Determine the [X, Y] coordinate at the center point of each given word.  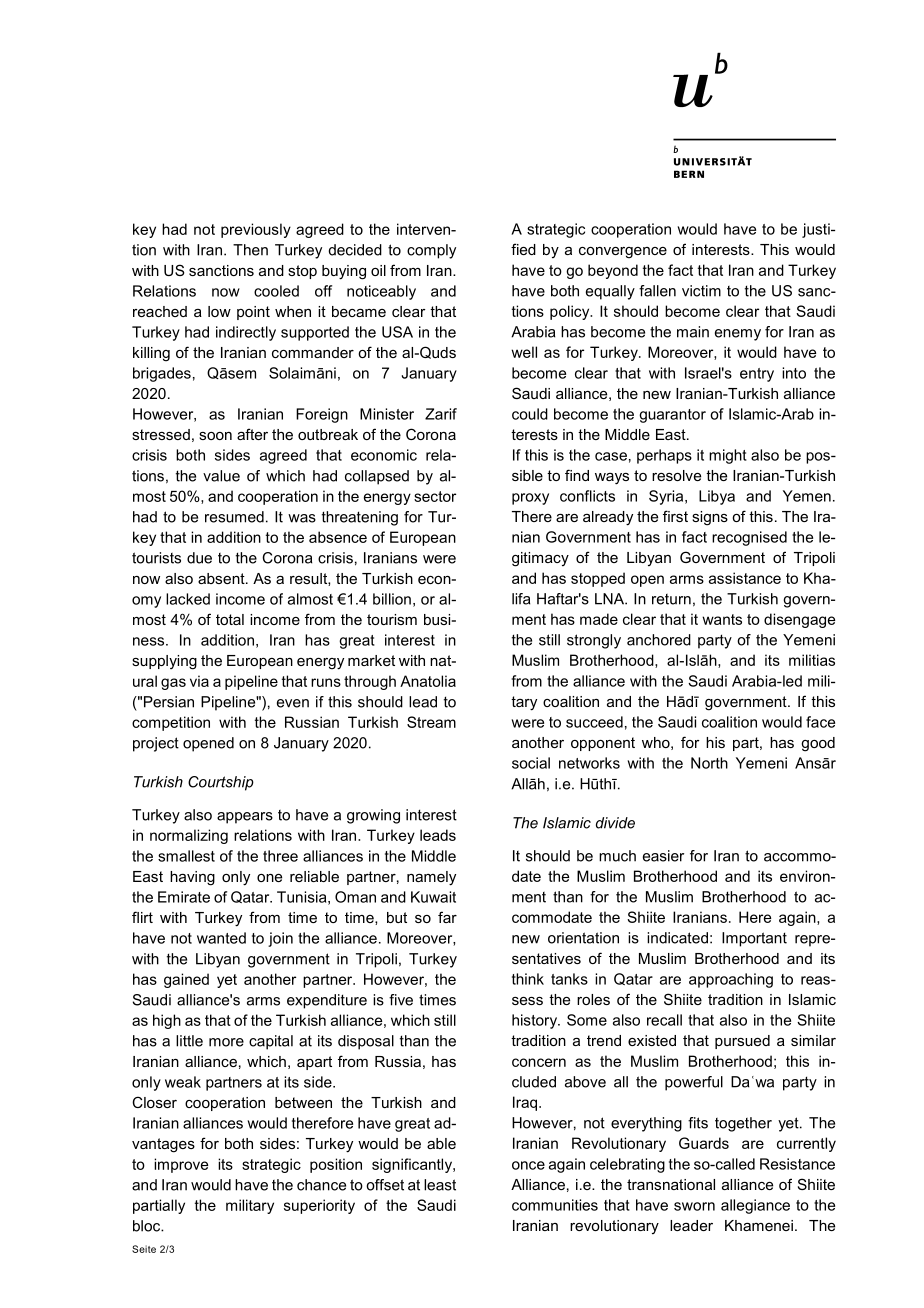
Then [250, 250]
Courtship [221, 783]
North [709, 763]
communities [555, 1205]
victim [701, 291]
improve [181, 1165]
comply [431, 251]
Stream [431, 722]
